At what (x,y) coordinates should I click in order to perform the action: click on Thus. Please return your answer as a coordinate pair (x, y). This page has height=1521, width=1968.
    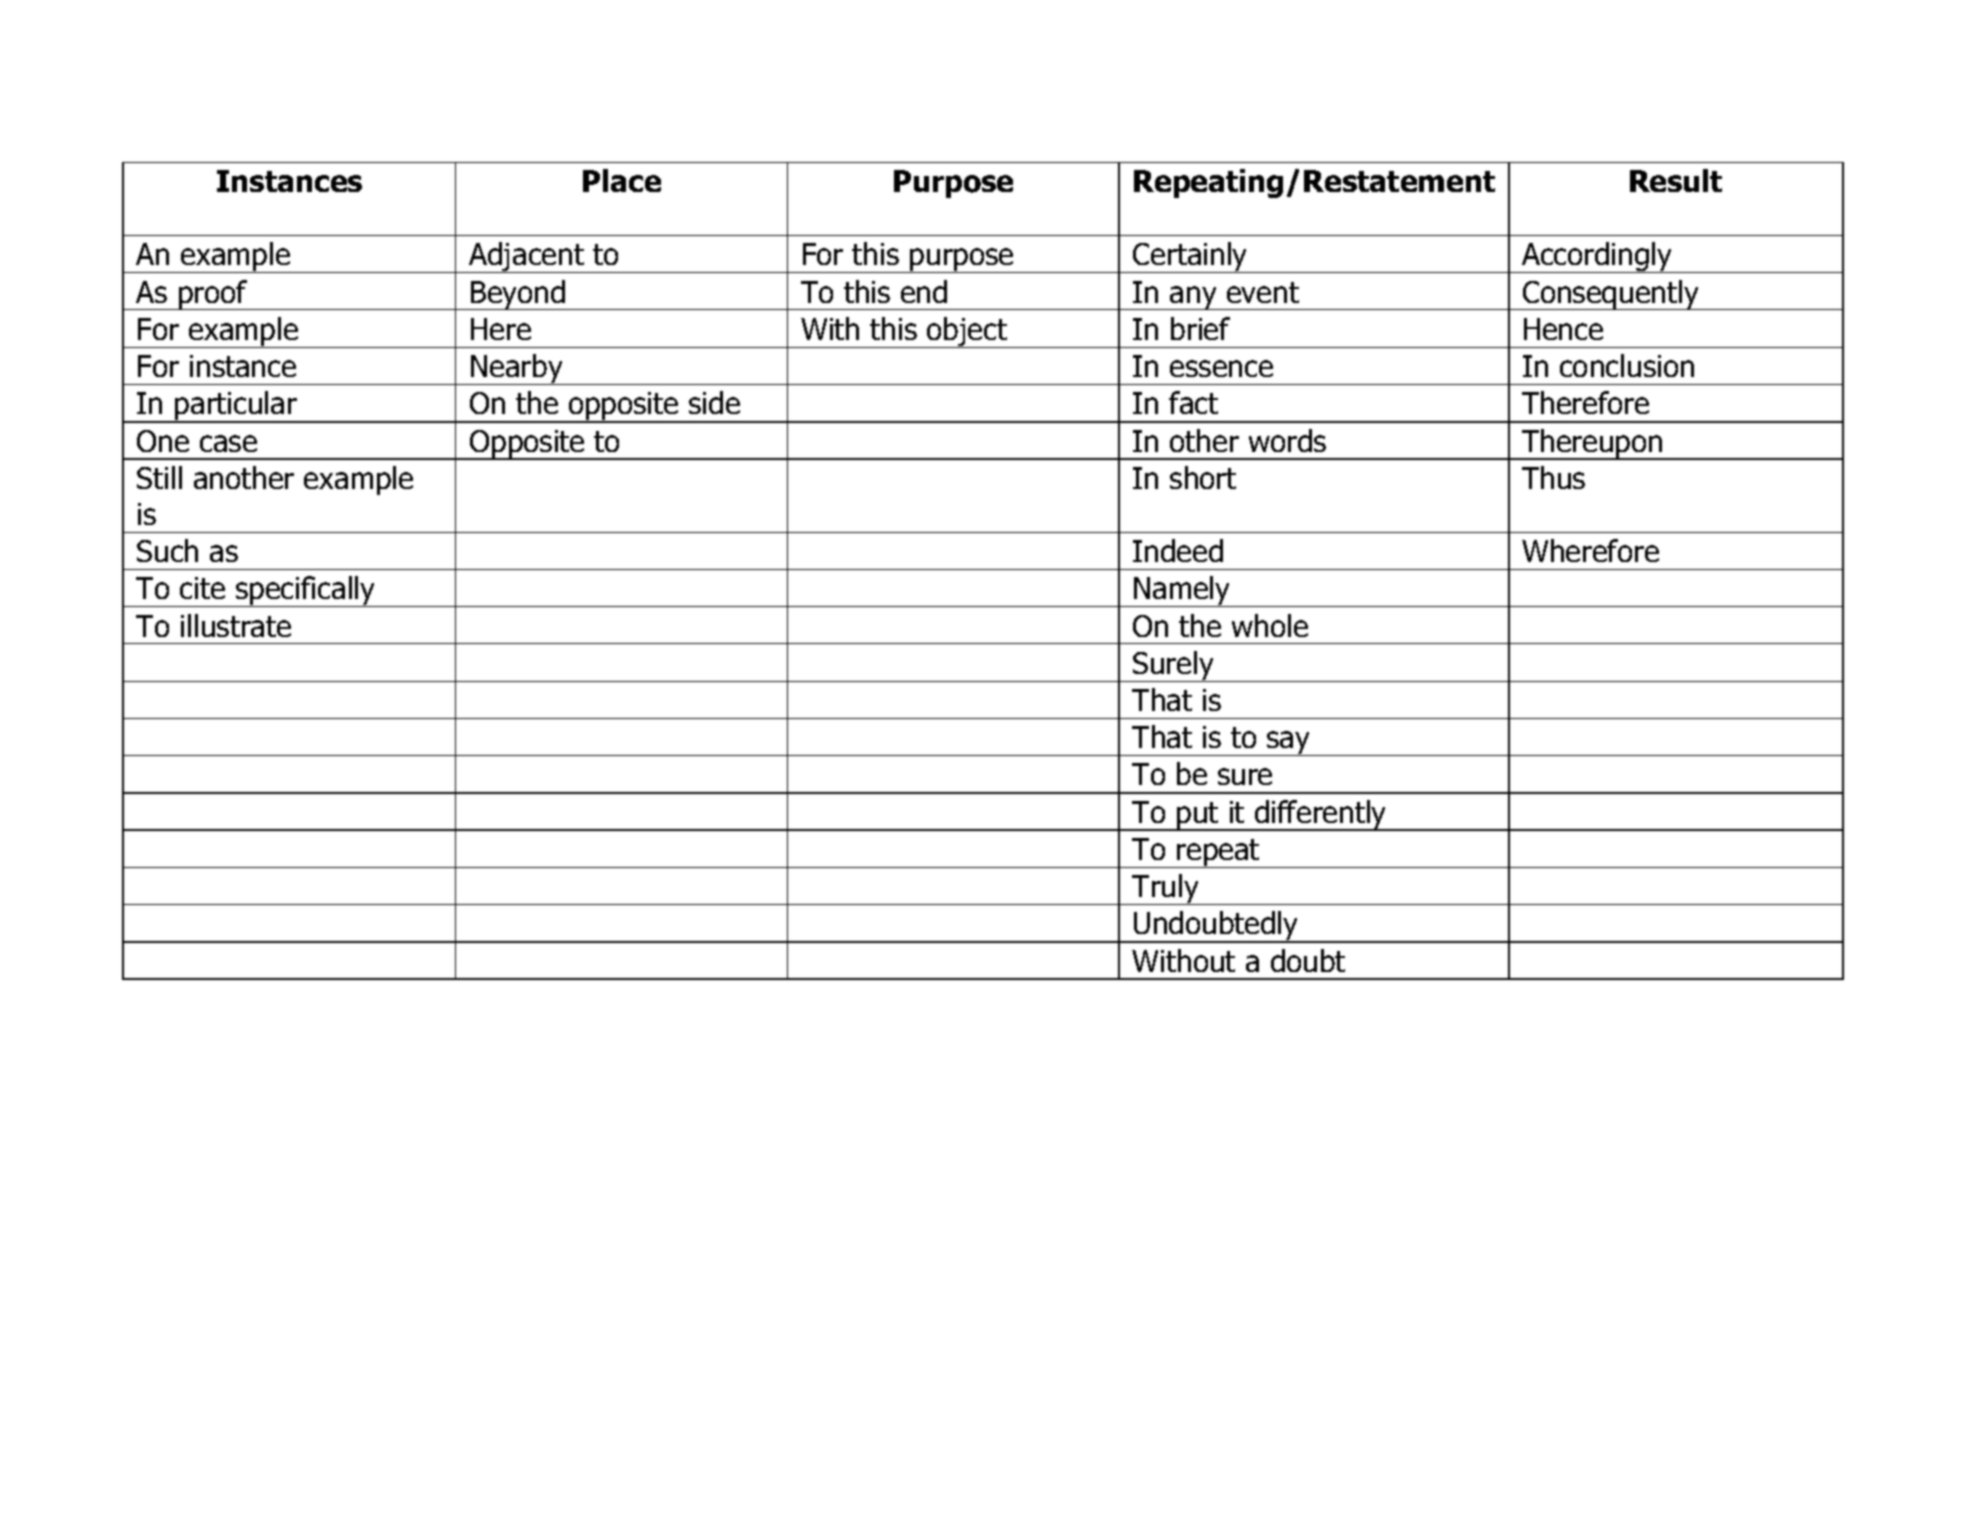
    Looking at the image, I should click on (1553, 477).
